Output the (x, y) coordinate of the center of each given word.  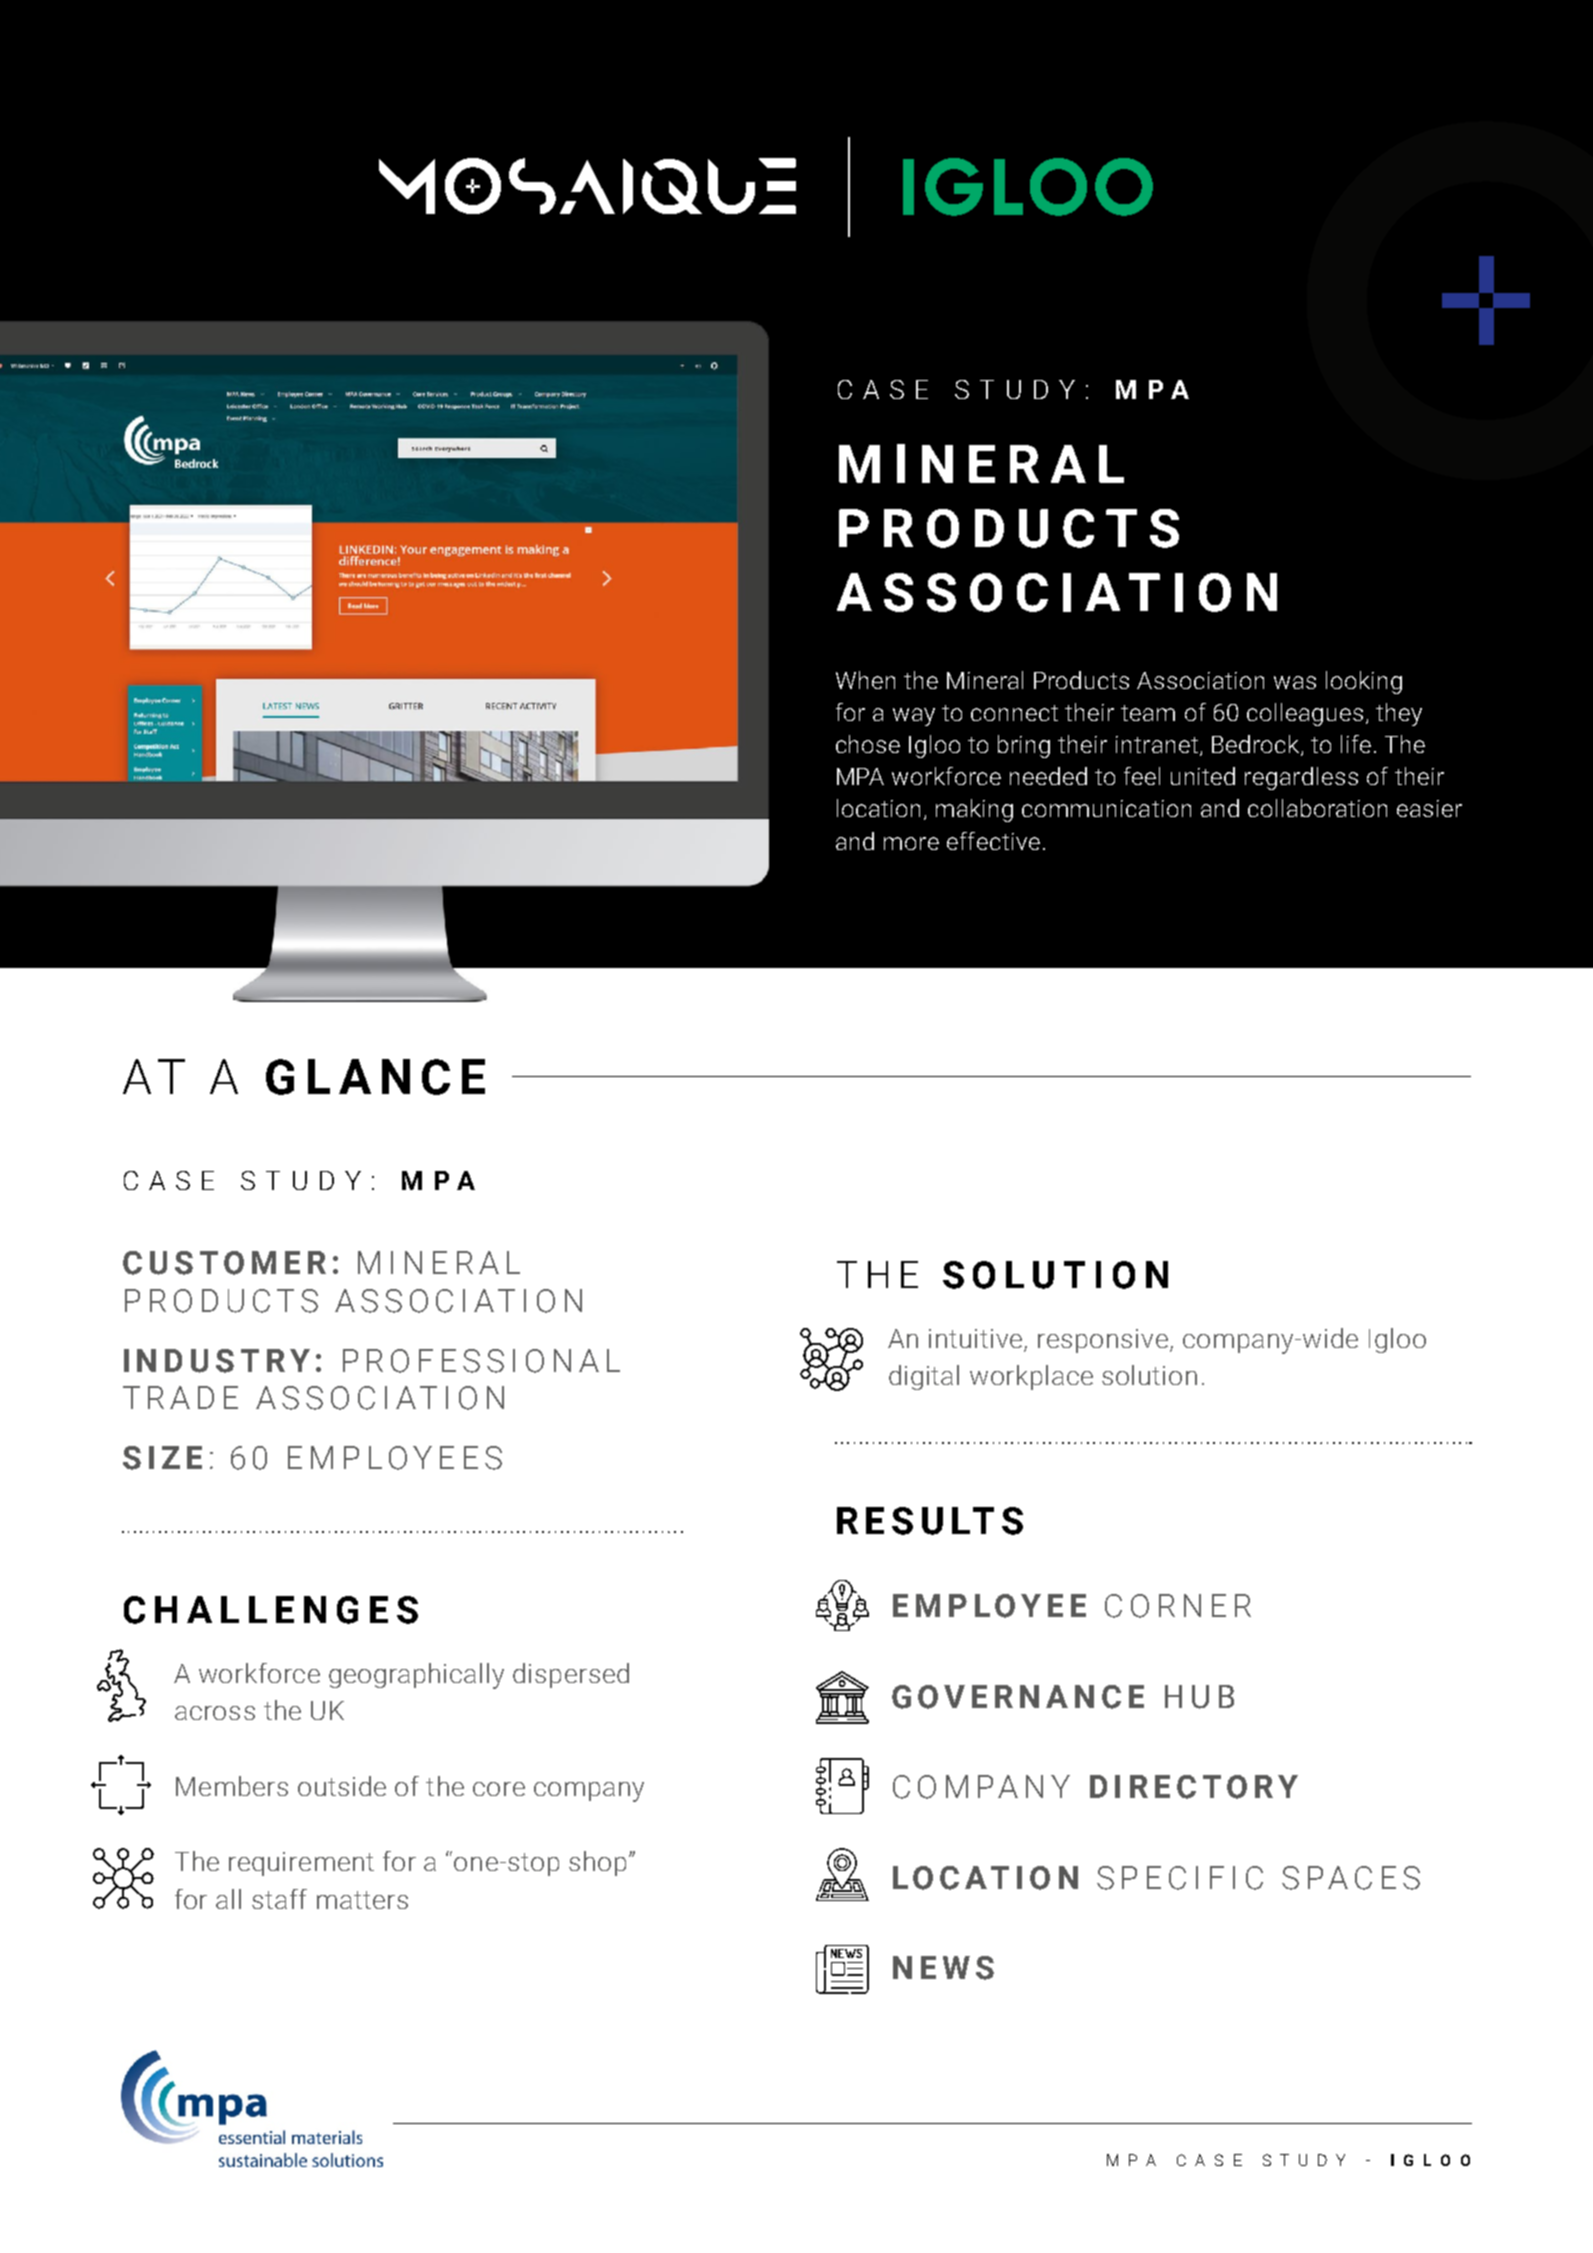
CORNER (1178, 1606)
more (911, 843)
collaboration (1317, 808)
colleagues (1305, 714)
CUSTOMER (224, 1263)
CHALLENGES (271, 1610)
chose (868, 744)
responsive (1103, 1341)
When (865, 680)
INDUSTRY (217, 1361)
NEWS (943, 1968)
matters (362, 1900)
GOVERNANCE (1018, 1697)
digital (924, 1377)
